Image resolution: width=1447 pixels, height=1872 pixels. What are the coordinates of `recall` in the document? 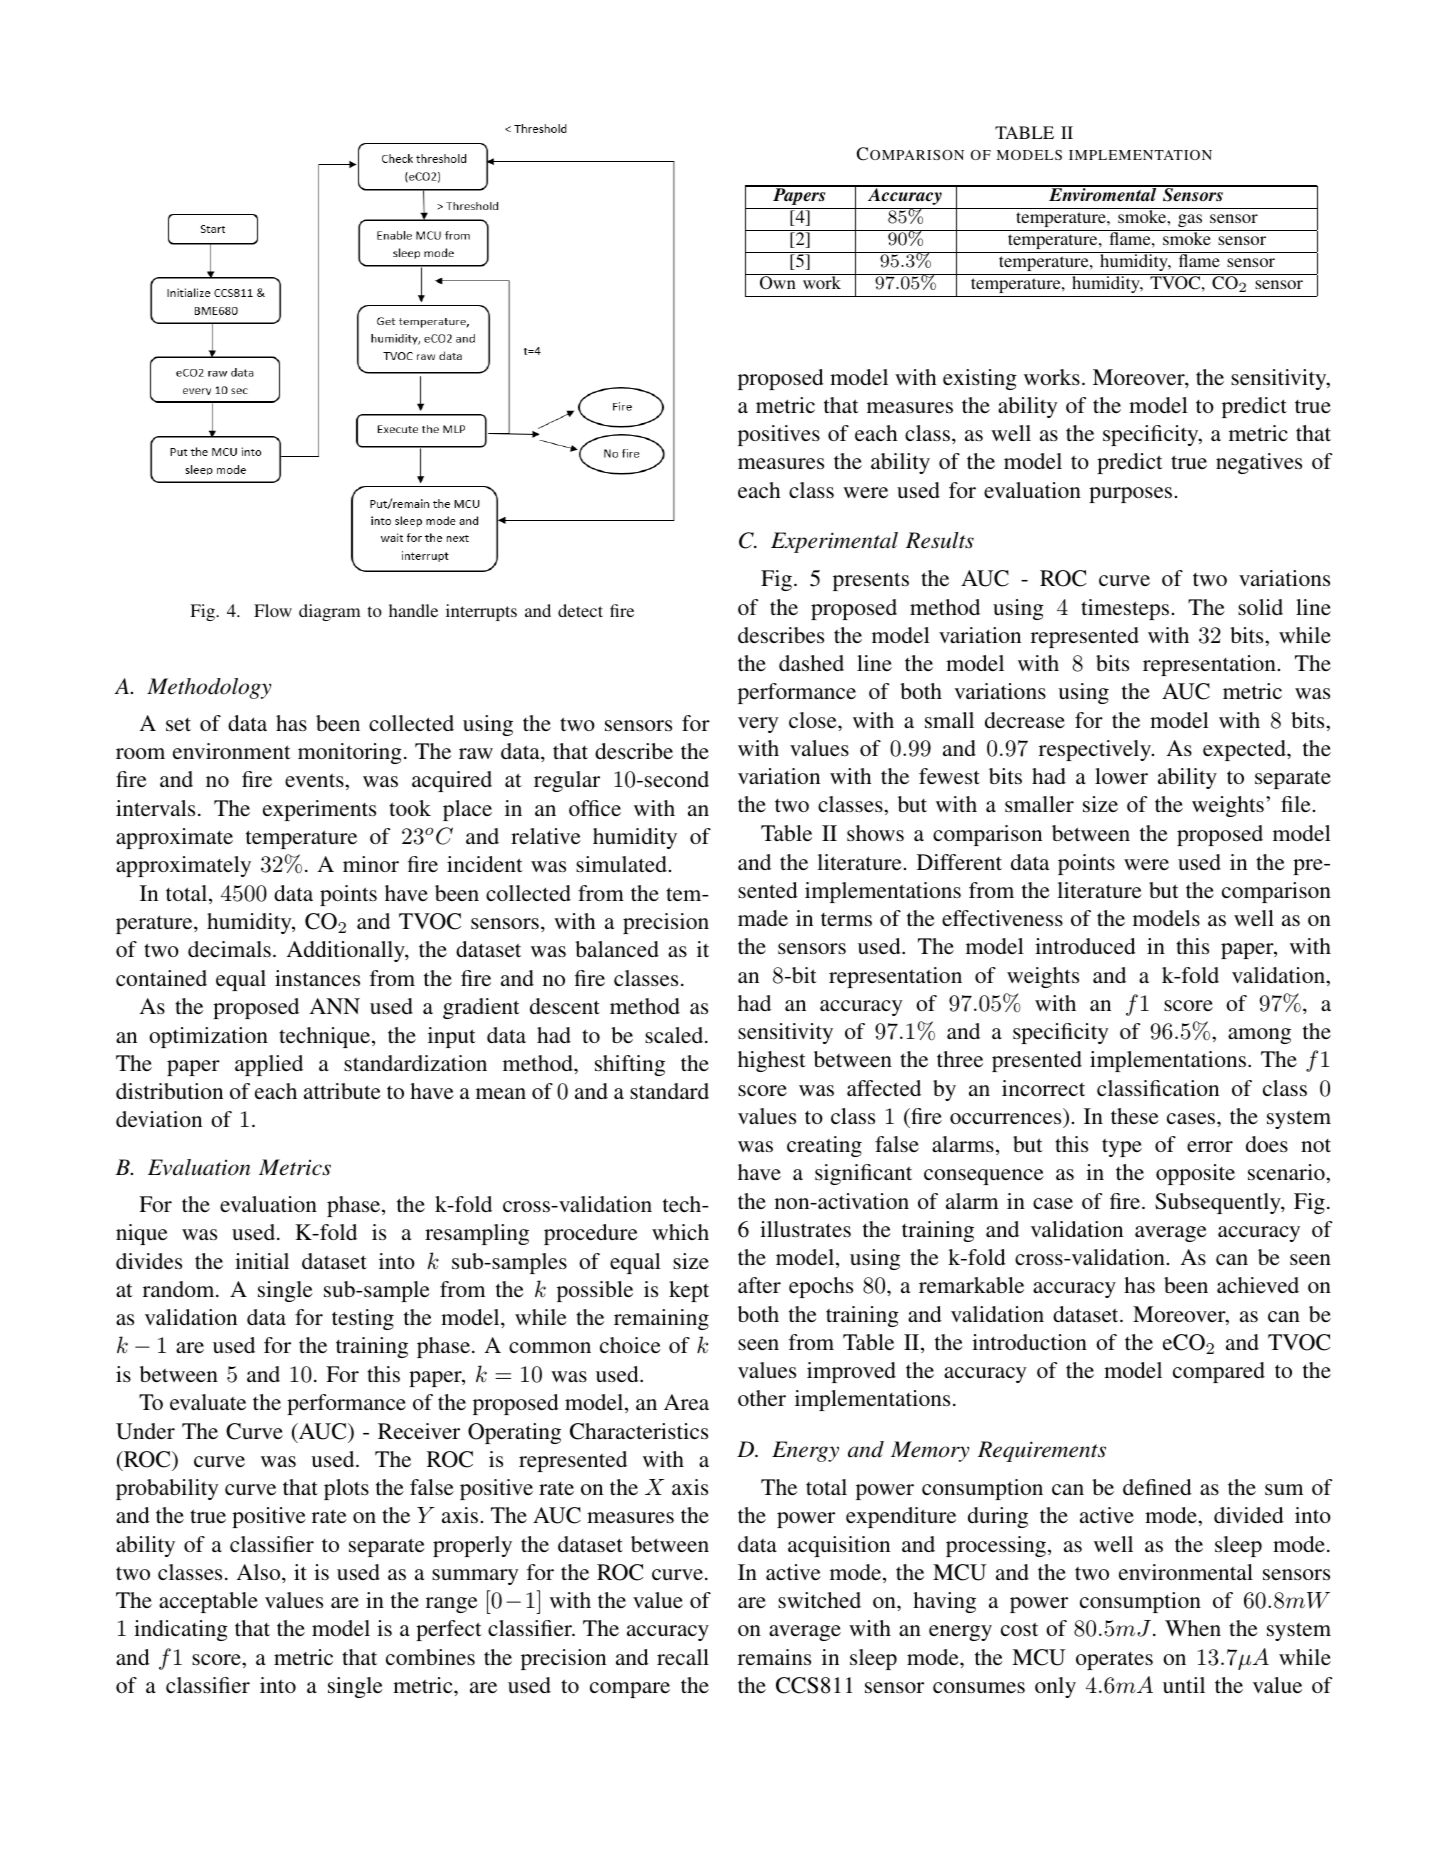 It's located at (683, 1657).
